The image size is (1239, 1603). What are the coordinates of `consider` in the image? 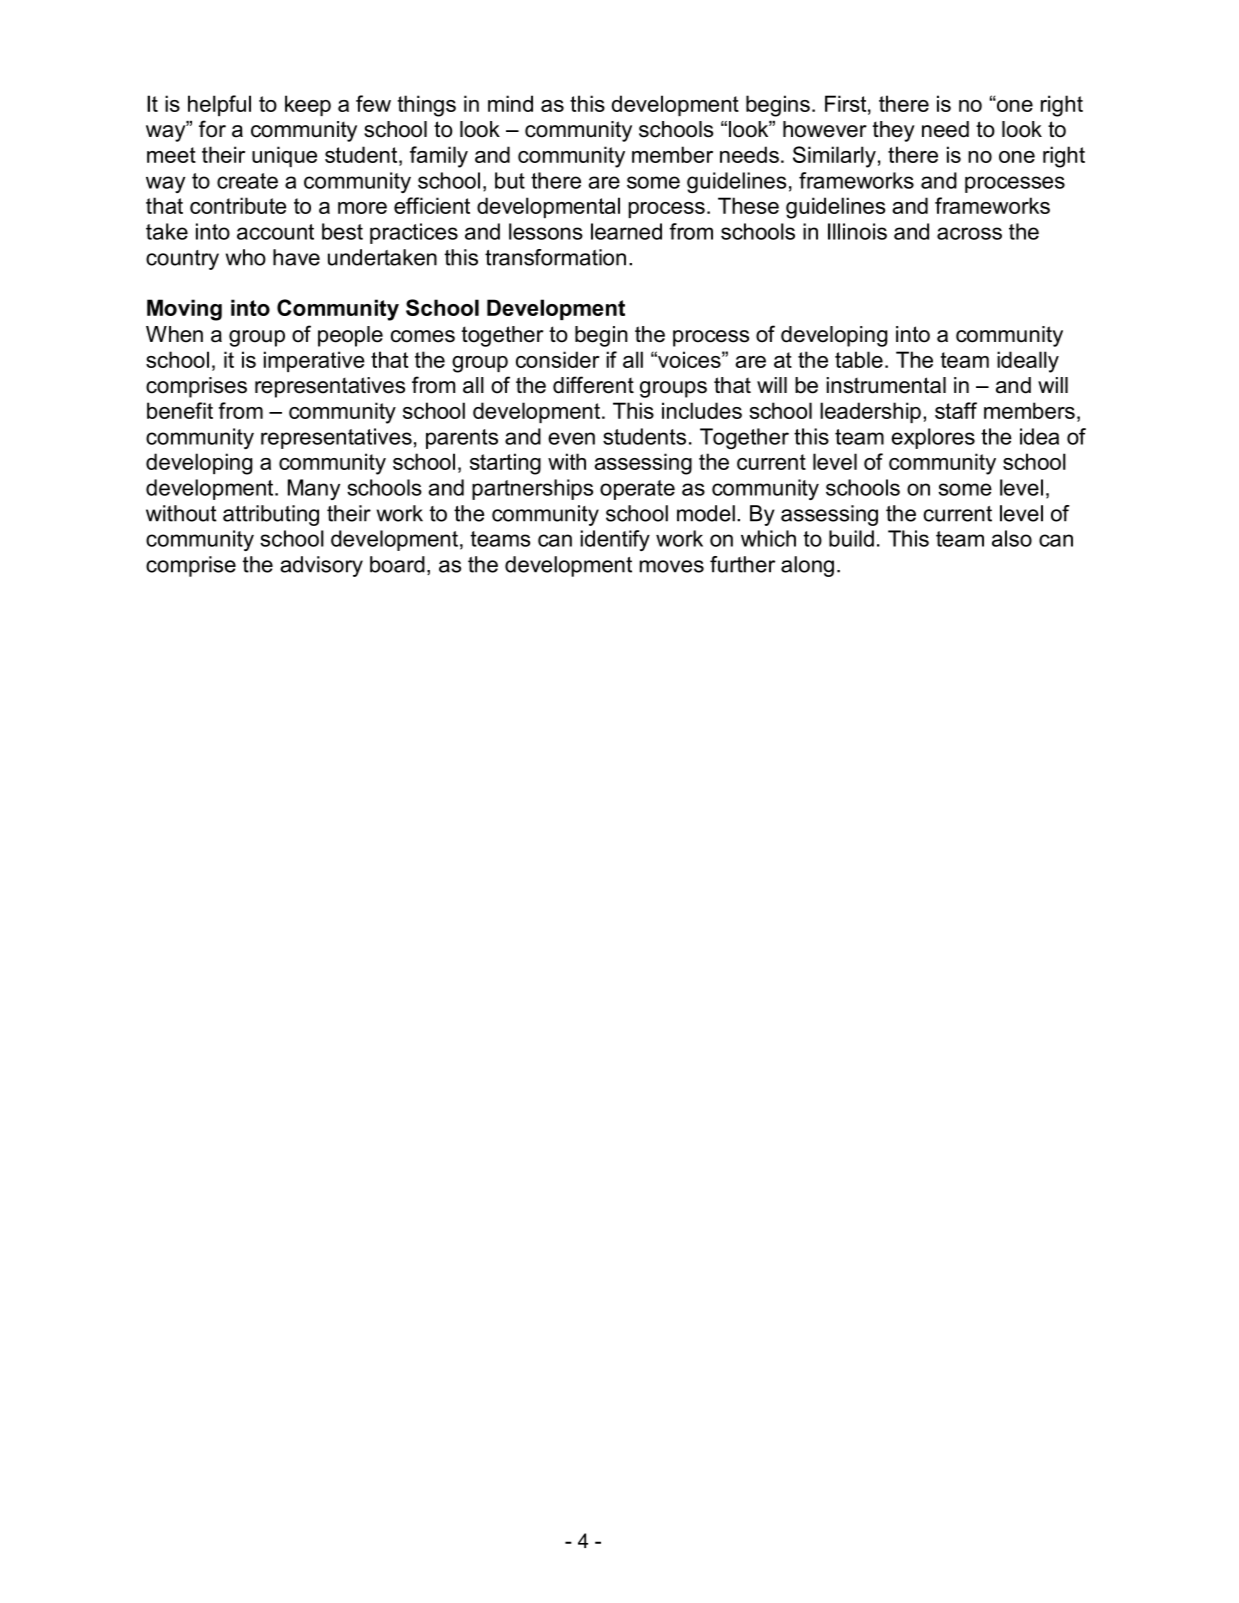 It's located at (558, 359).
